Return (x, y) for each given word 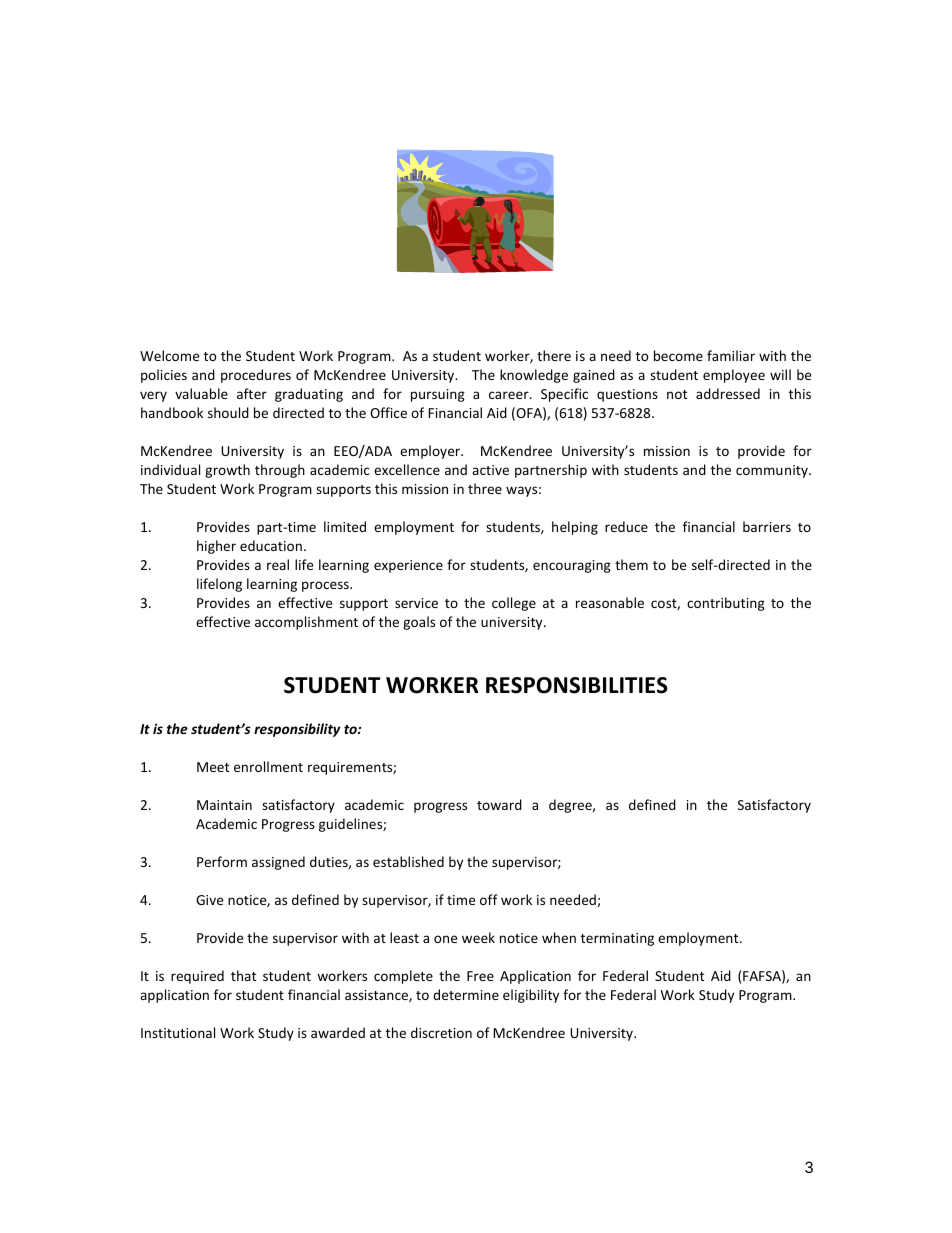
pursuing (438, 395)
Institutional (178, 1032)
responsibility (297, 730)
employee (734, 376)
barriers (767, 526)
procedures (256, 376)
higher (216, 547)
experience (408, 566)
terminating (617, 939)
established (408, 861)
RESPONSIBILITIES (577, 685)
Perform (222, 861)
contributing (726, 604)
